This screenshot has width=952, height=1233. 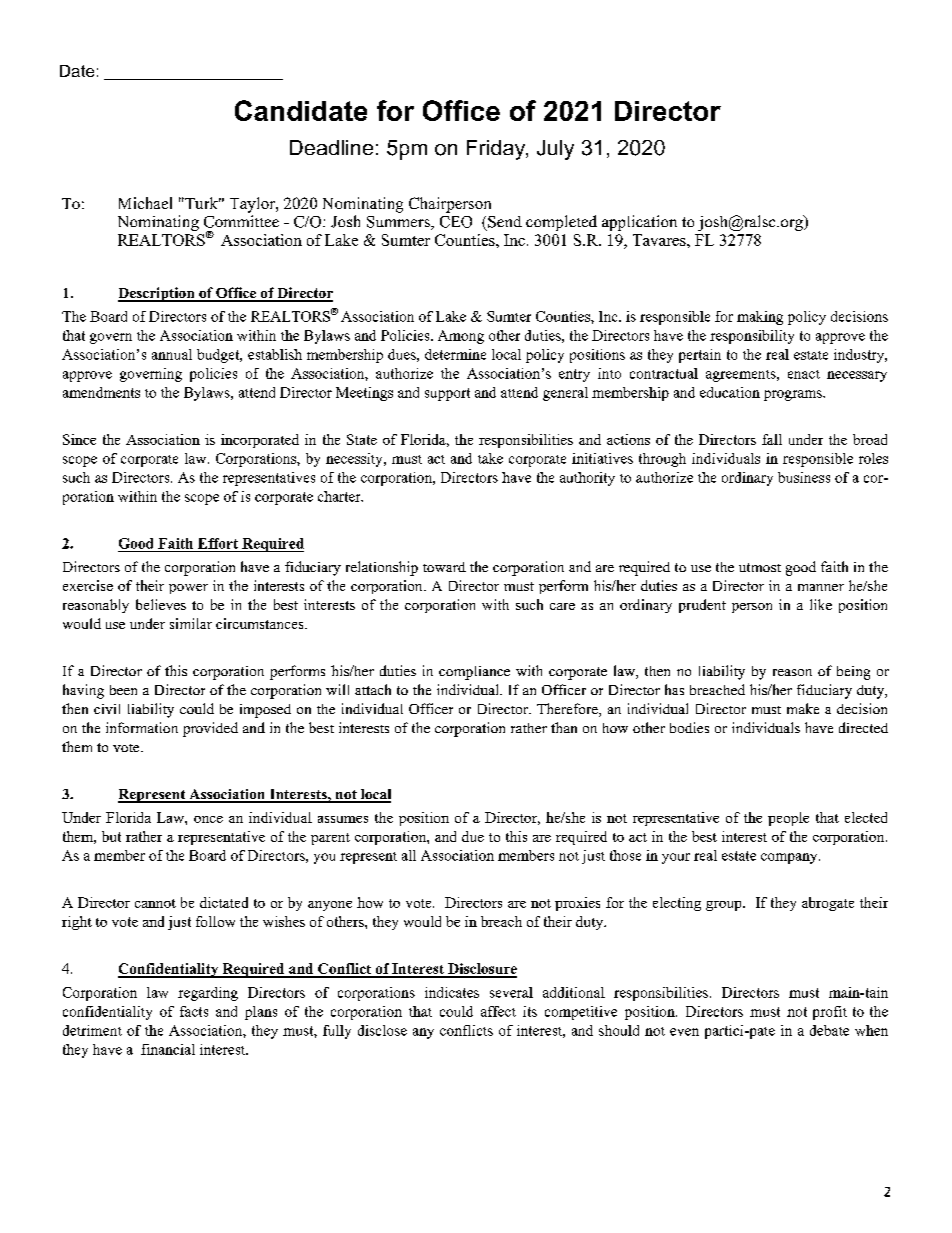 What do you see at coordinates (145, 203) in the screenshot?
I see `Michael` at bounding box center [145, 203].
